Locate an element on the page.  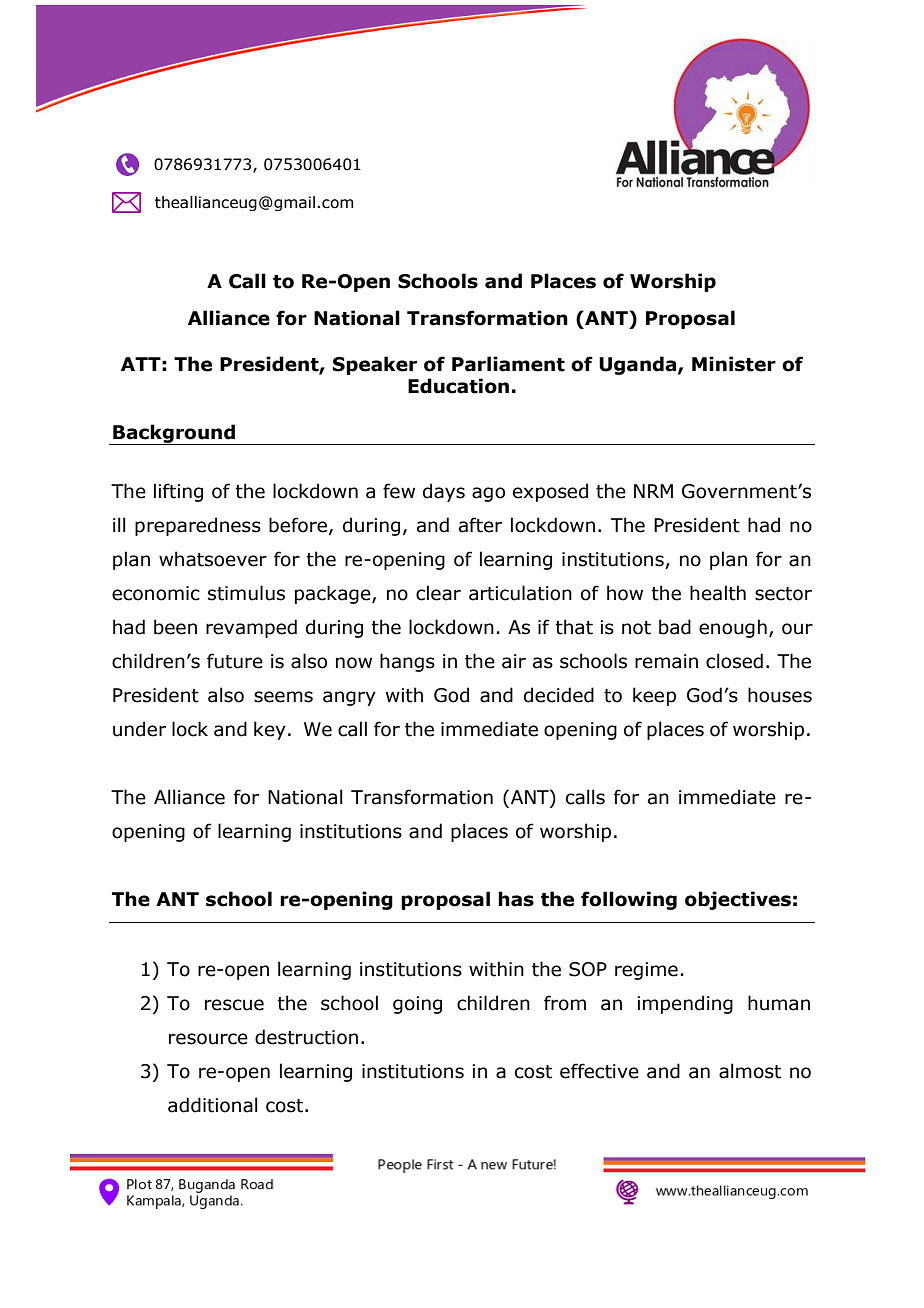
clear is located at coordinates (438, 593).
